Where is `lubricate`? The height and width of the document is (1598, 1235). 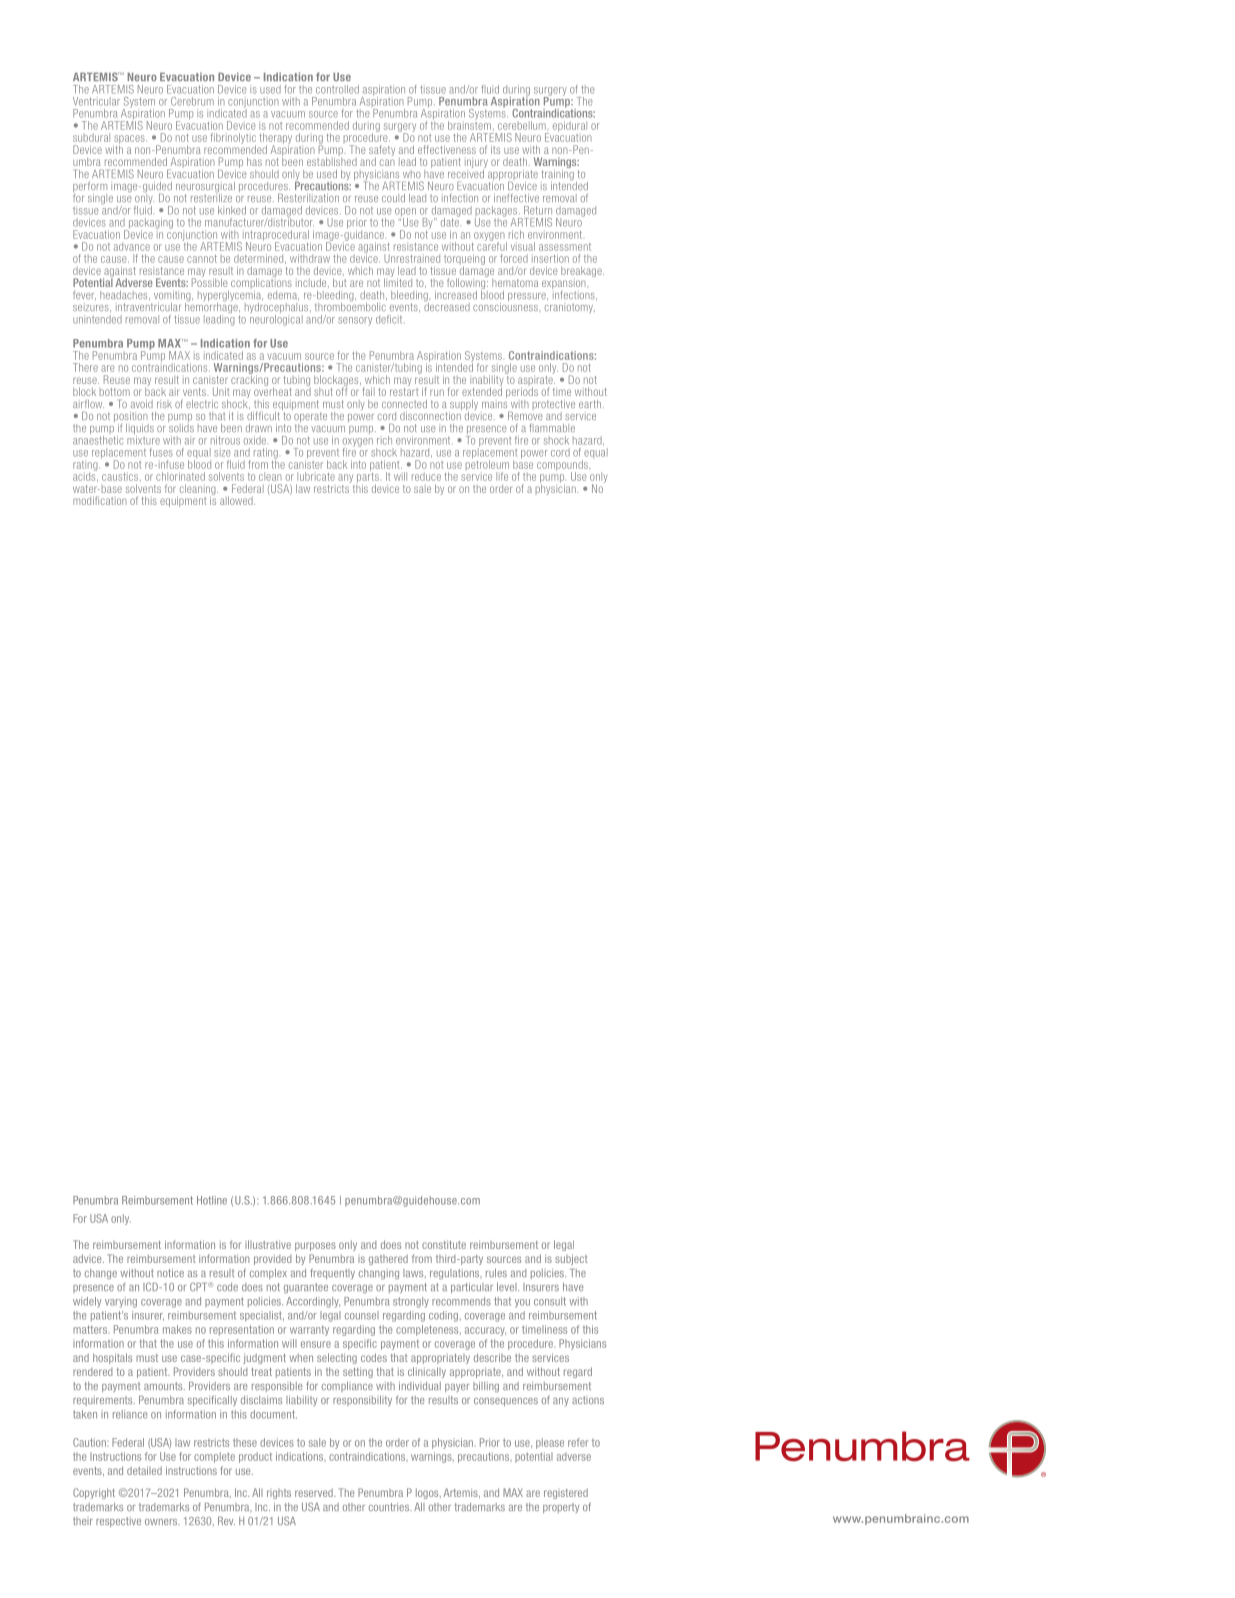
lubricate is located at coordinates (316, 476).
